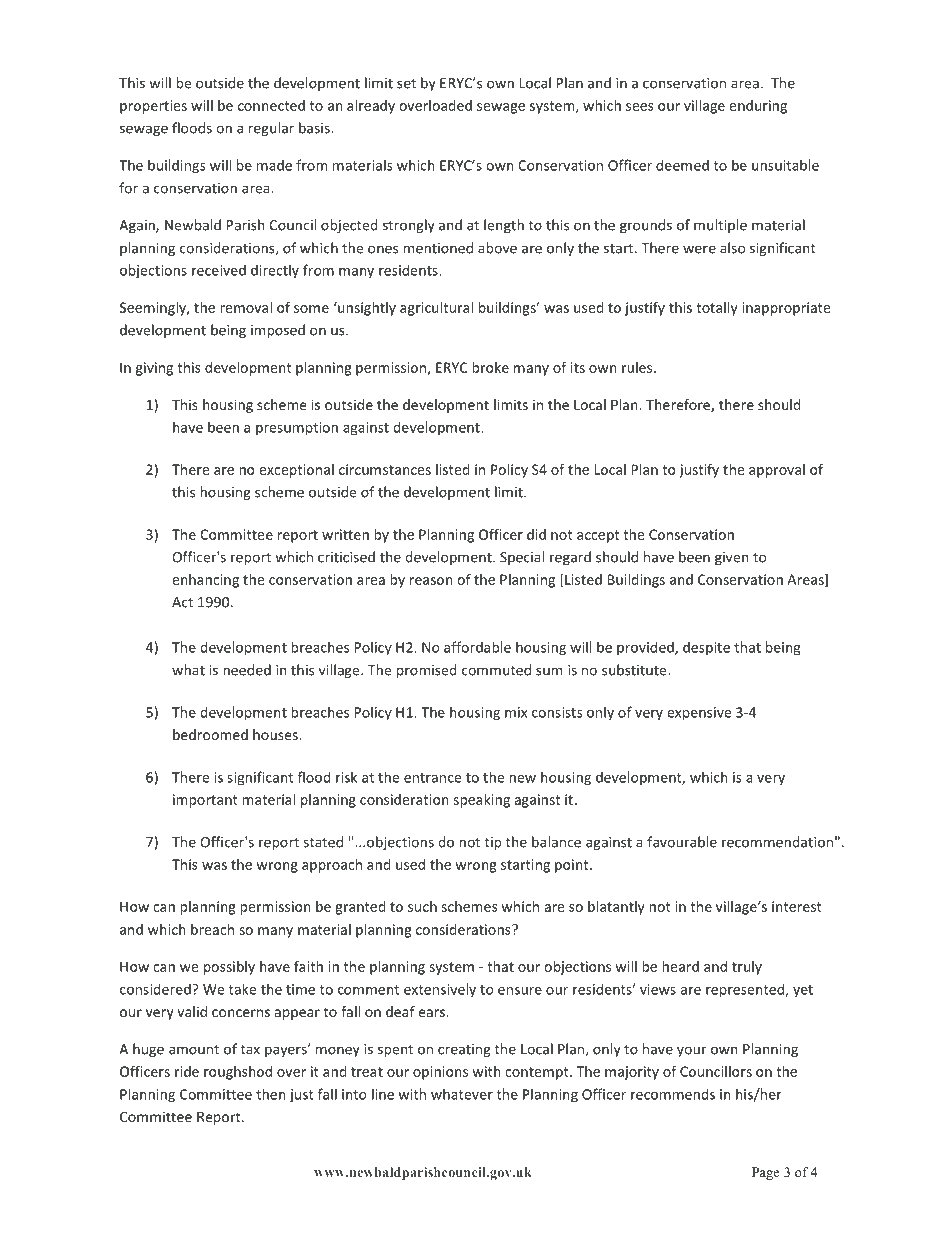 The image size is (952, 1233). I want to click on then, so click(271, 1094).
